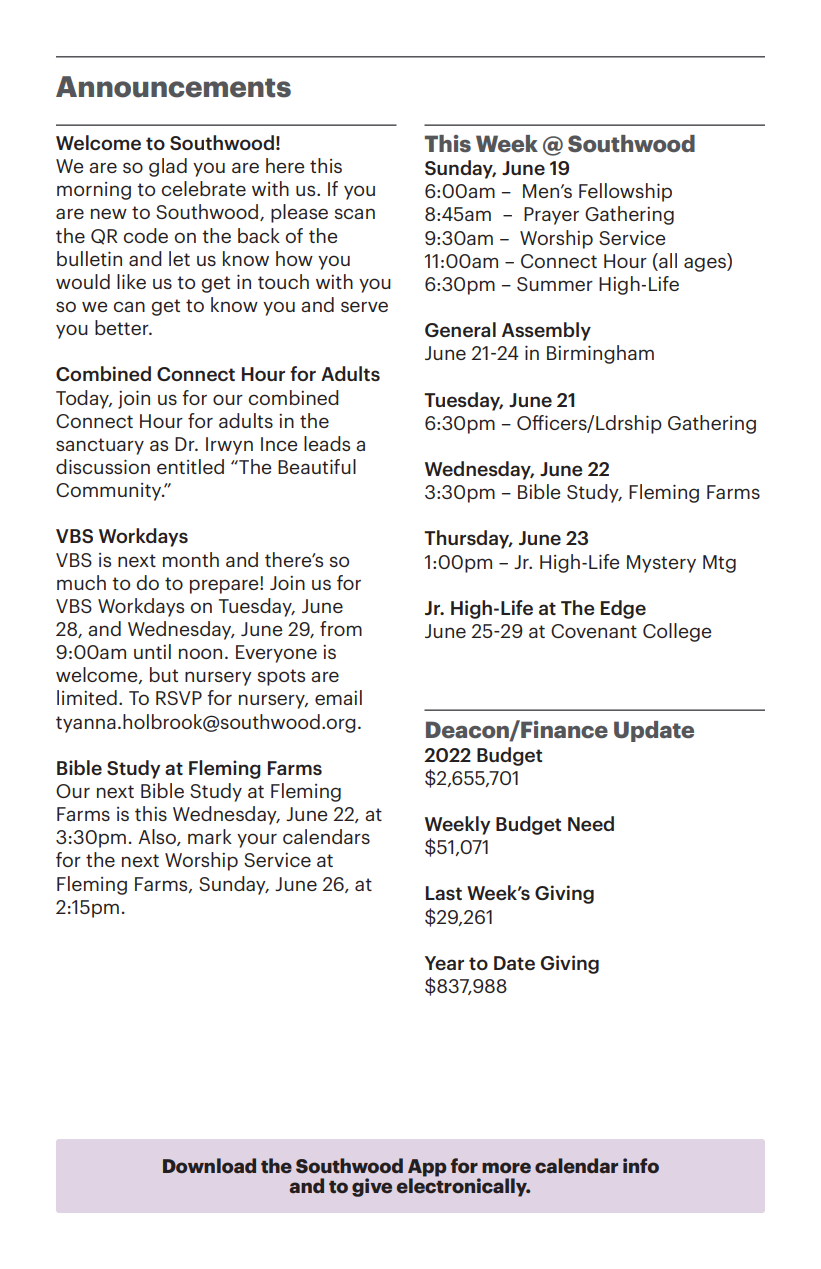  I want to click on scan, so click(355, 213).
